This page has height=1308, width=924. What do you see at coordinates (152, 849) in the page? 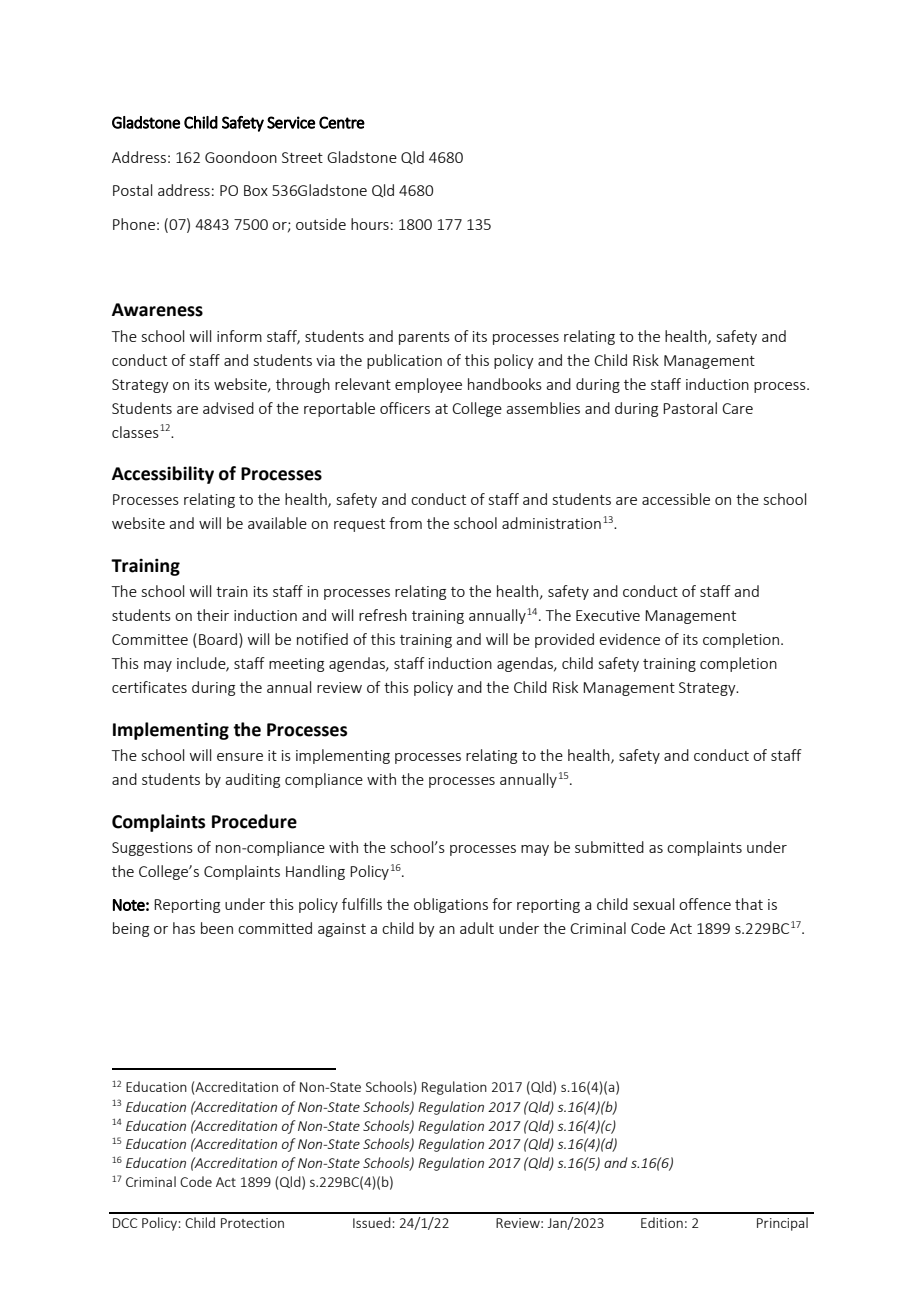
I see `Suggestions` at bounding box center [152, 849].
